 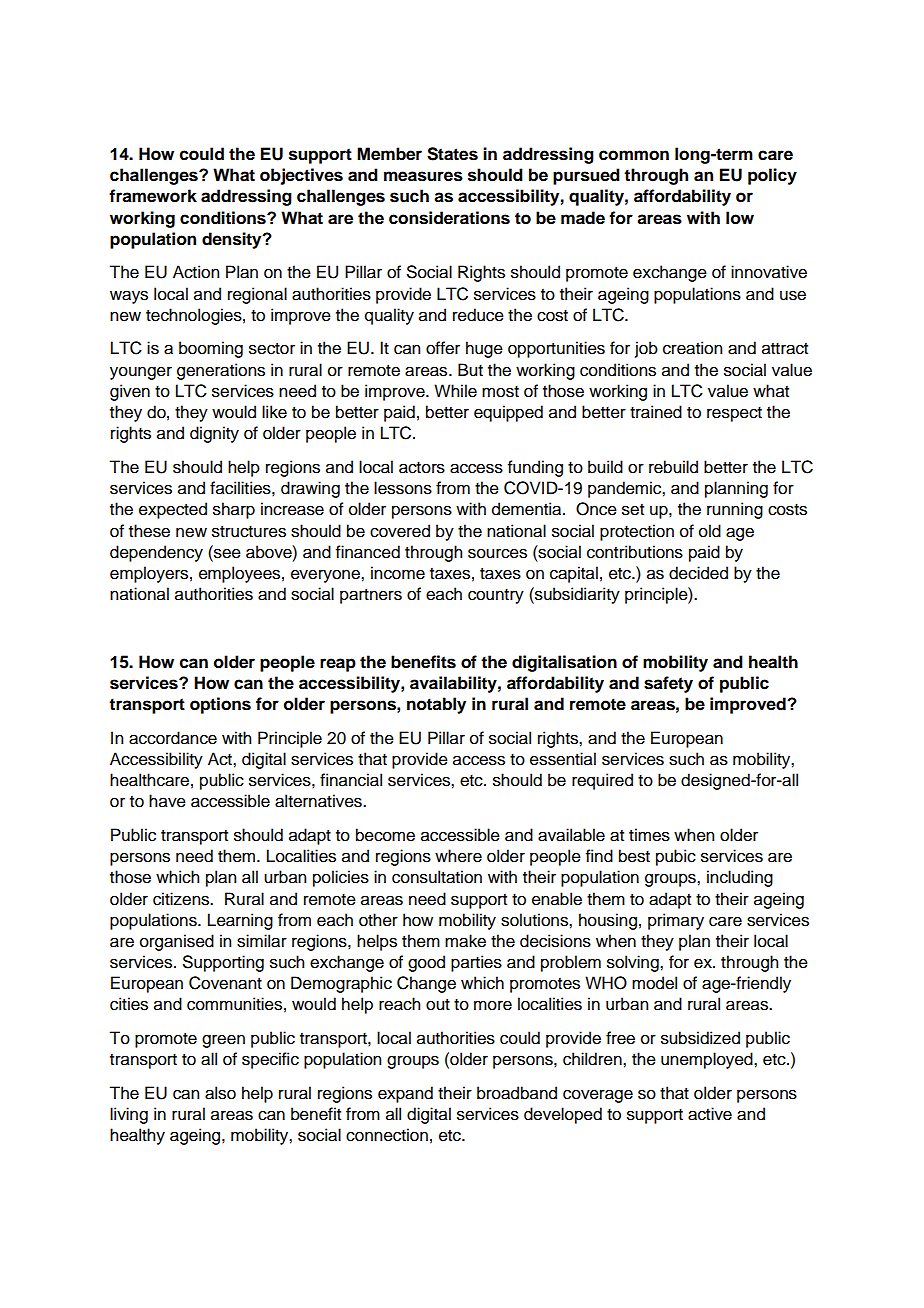 What do you see at coordinates (214, 434) in the document?
I see `dignity` at bounding box center [214, 434].
